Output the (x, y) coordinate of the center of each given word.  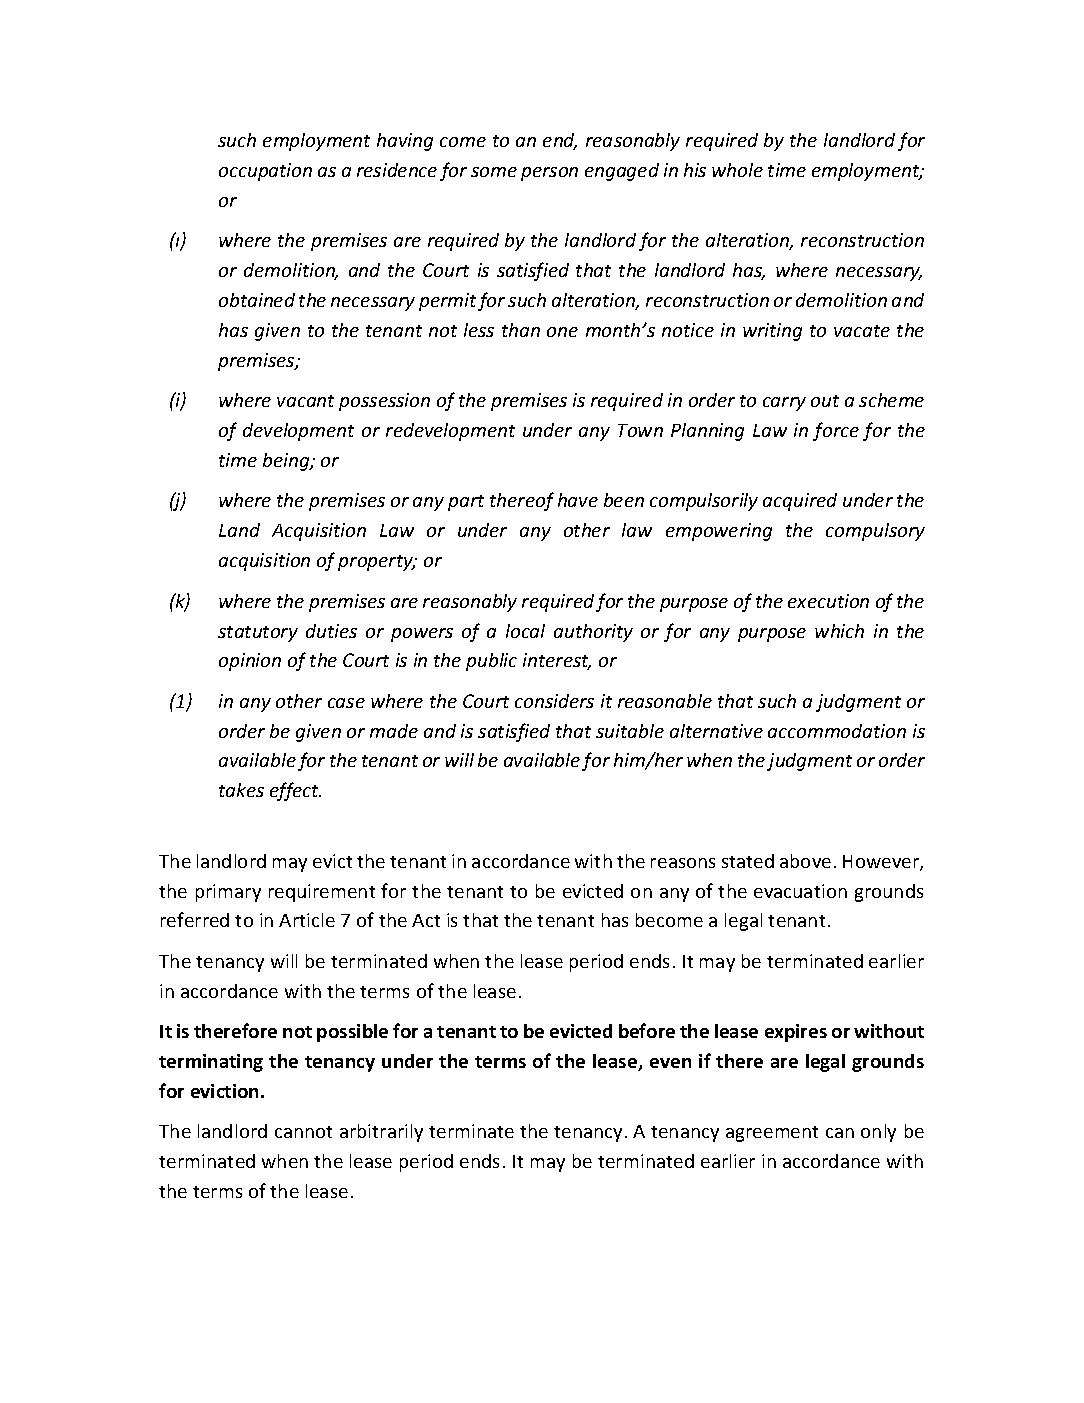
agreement (772, 1134)
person (549, 174)
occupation (265, 172)
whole (737, 170)
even (670, 1063)
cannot (303, 1132)
